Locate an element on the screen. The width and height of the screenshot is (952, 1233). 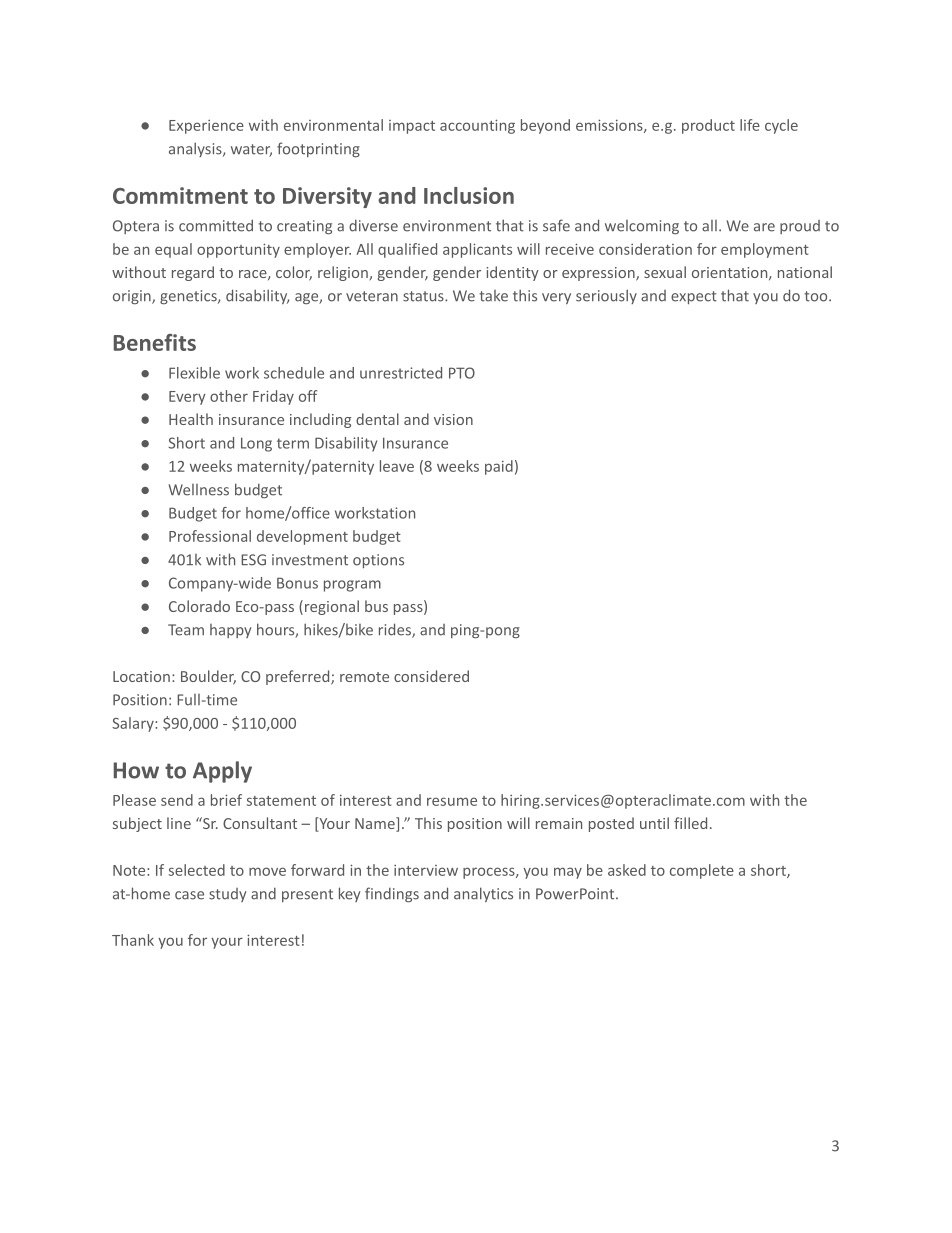
life is located at coordinates (750, 125).
